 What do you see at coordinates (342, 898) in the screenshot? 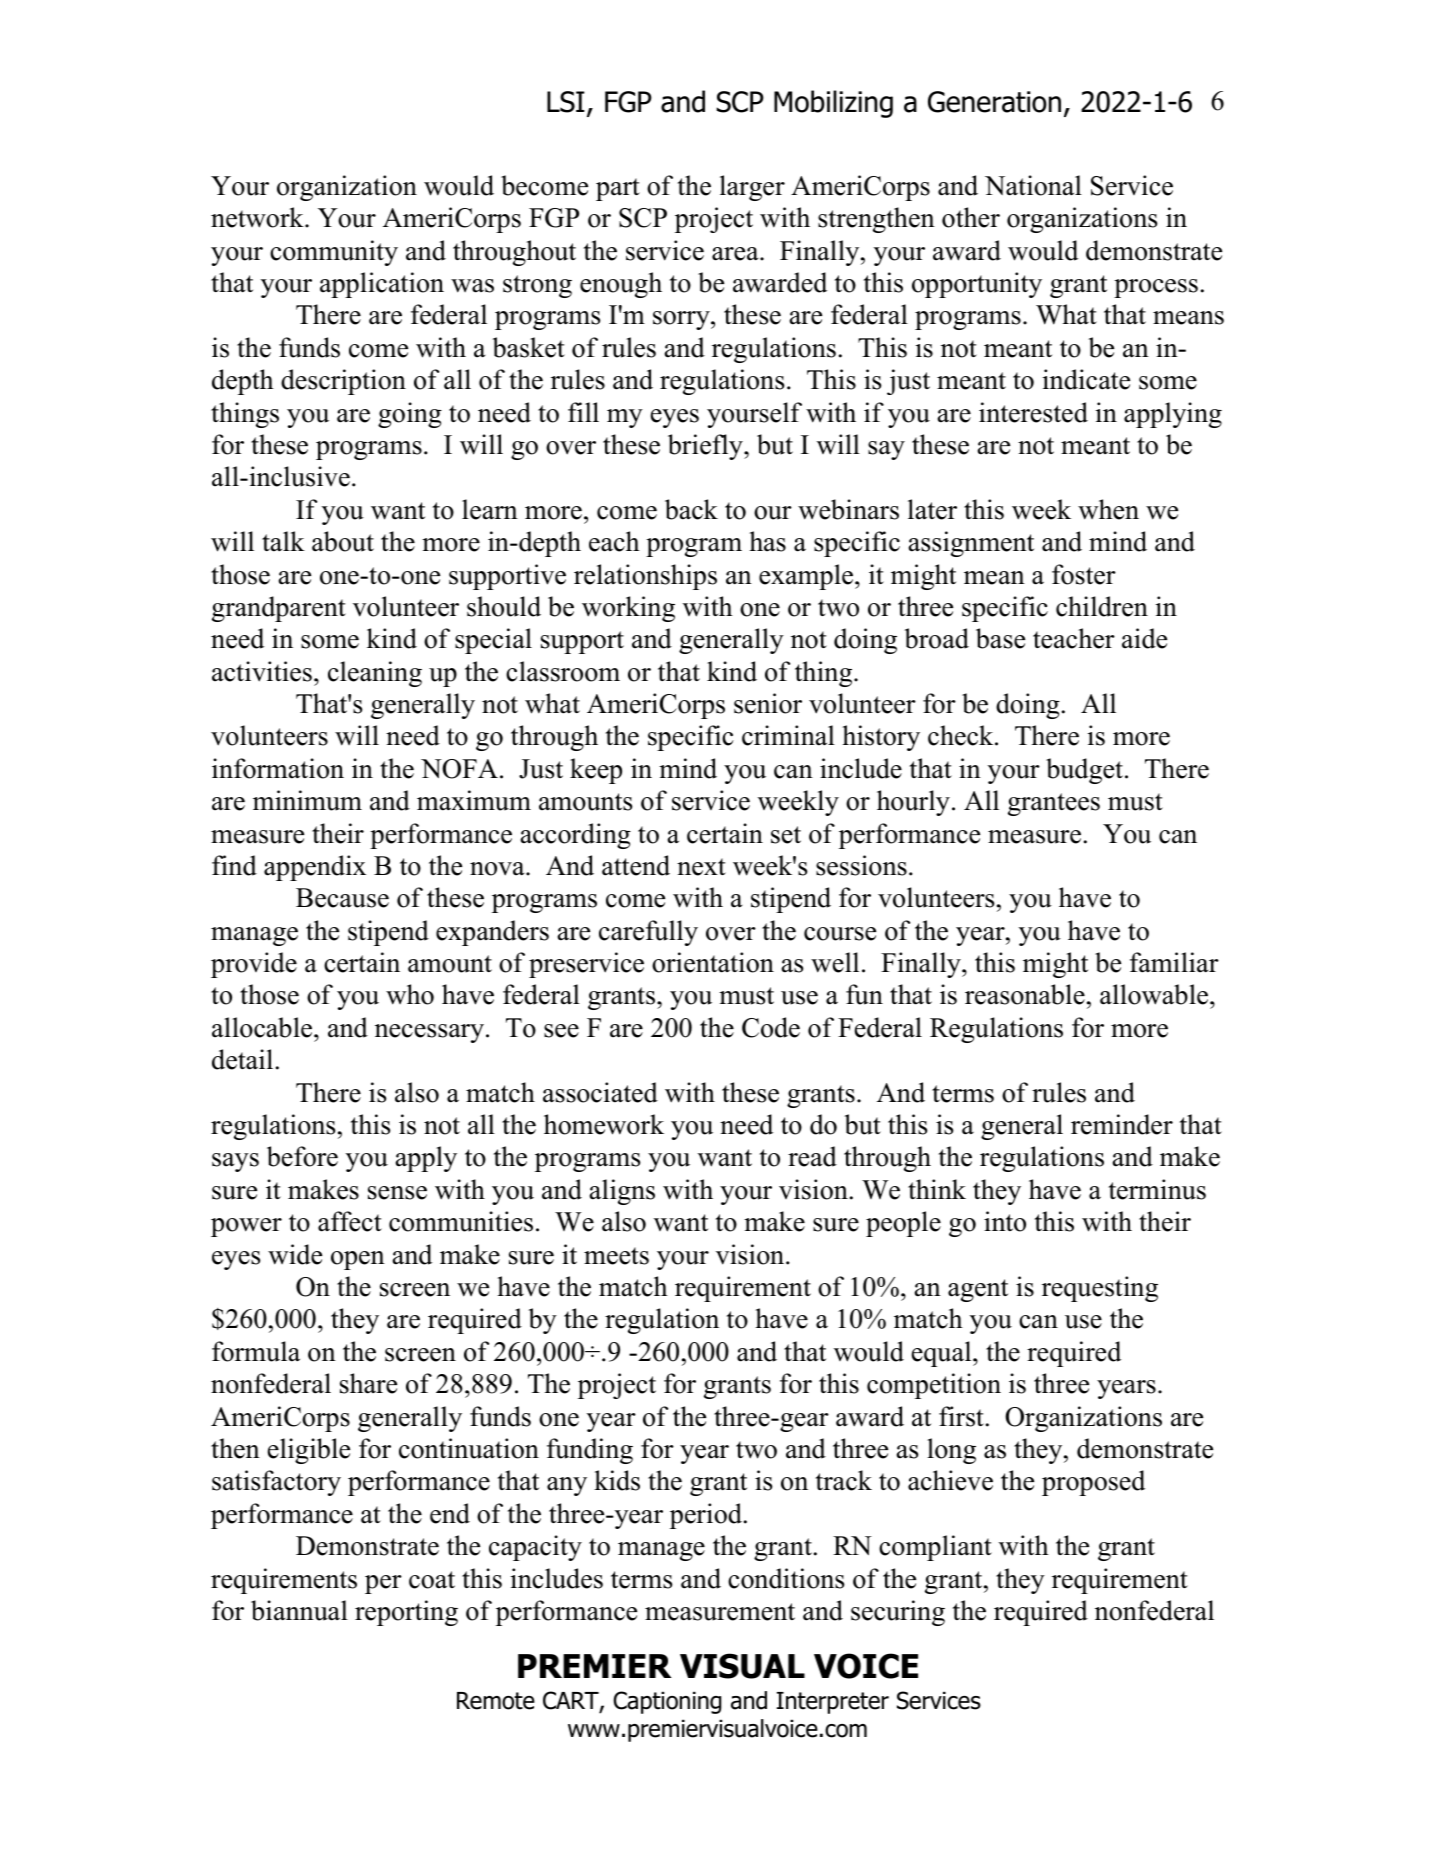
I see `Because` at bounding box center [342, 898].
